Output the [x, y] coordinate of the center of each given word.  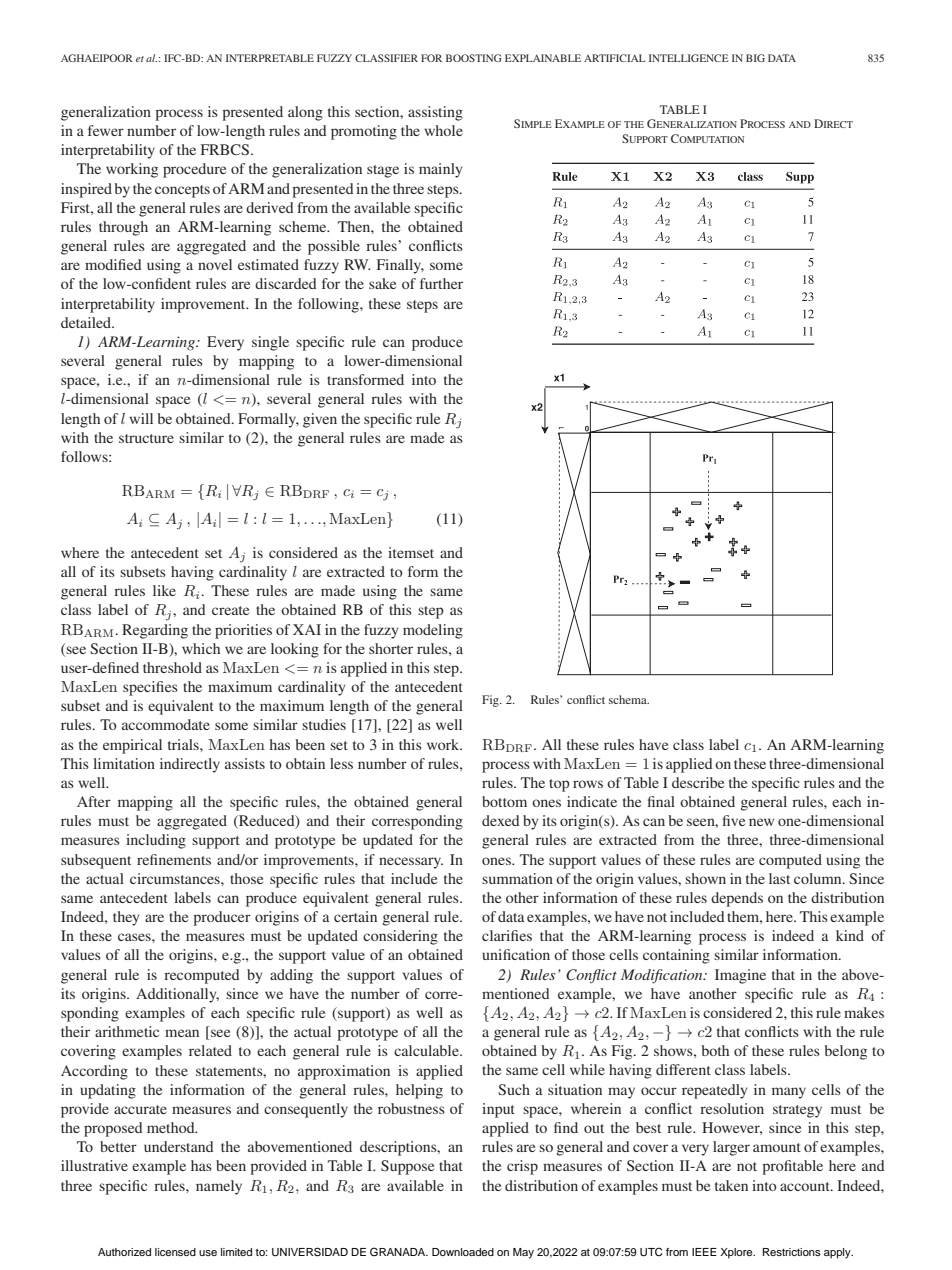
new [761, 822]
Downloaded [463, 1252]
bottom [504, 801]
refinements [174, 859]
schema [629, 699]
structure [146, 438]
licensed [175, 1252]
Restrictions [792, 1252]
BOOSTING [474, 58]
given [320, 420]
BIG [755, 58]
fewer [106, 130]
